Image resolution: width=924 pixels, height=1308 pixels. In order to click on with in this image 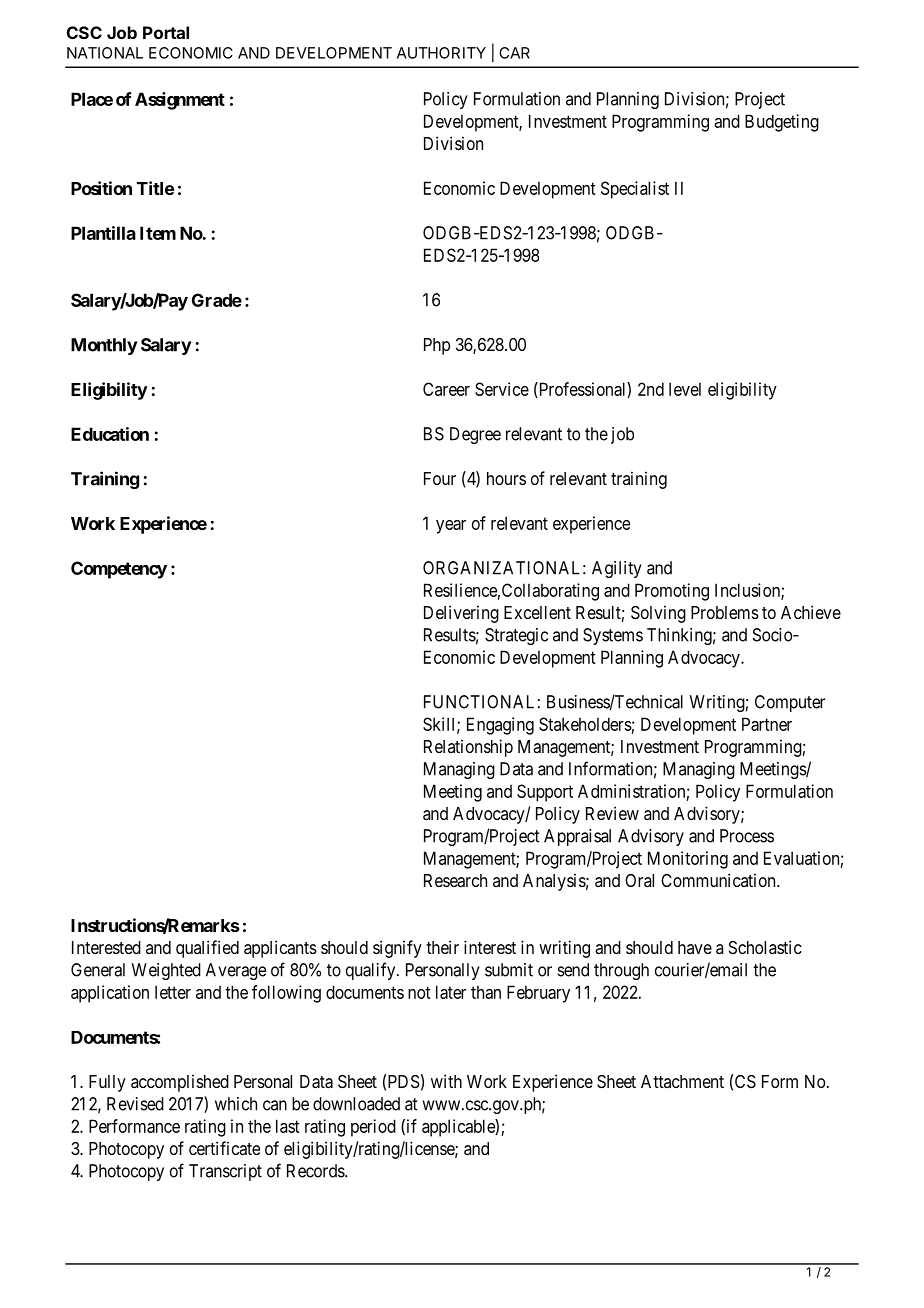, I will do `click(446, 1081)`.
